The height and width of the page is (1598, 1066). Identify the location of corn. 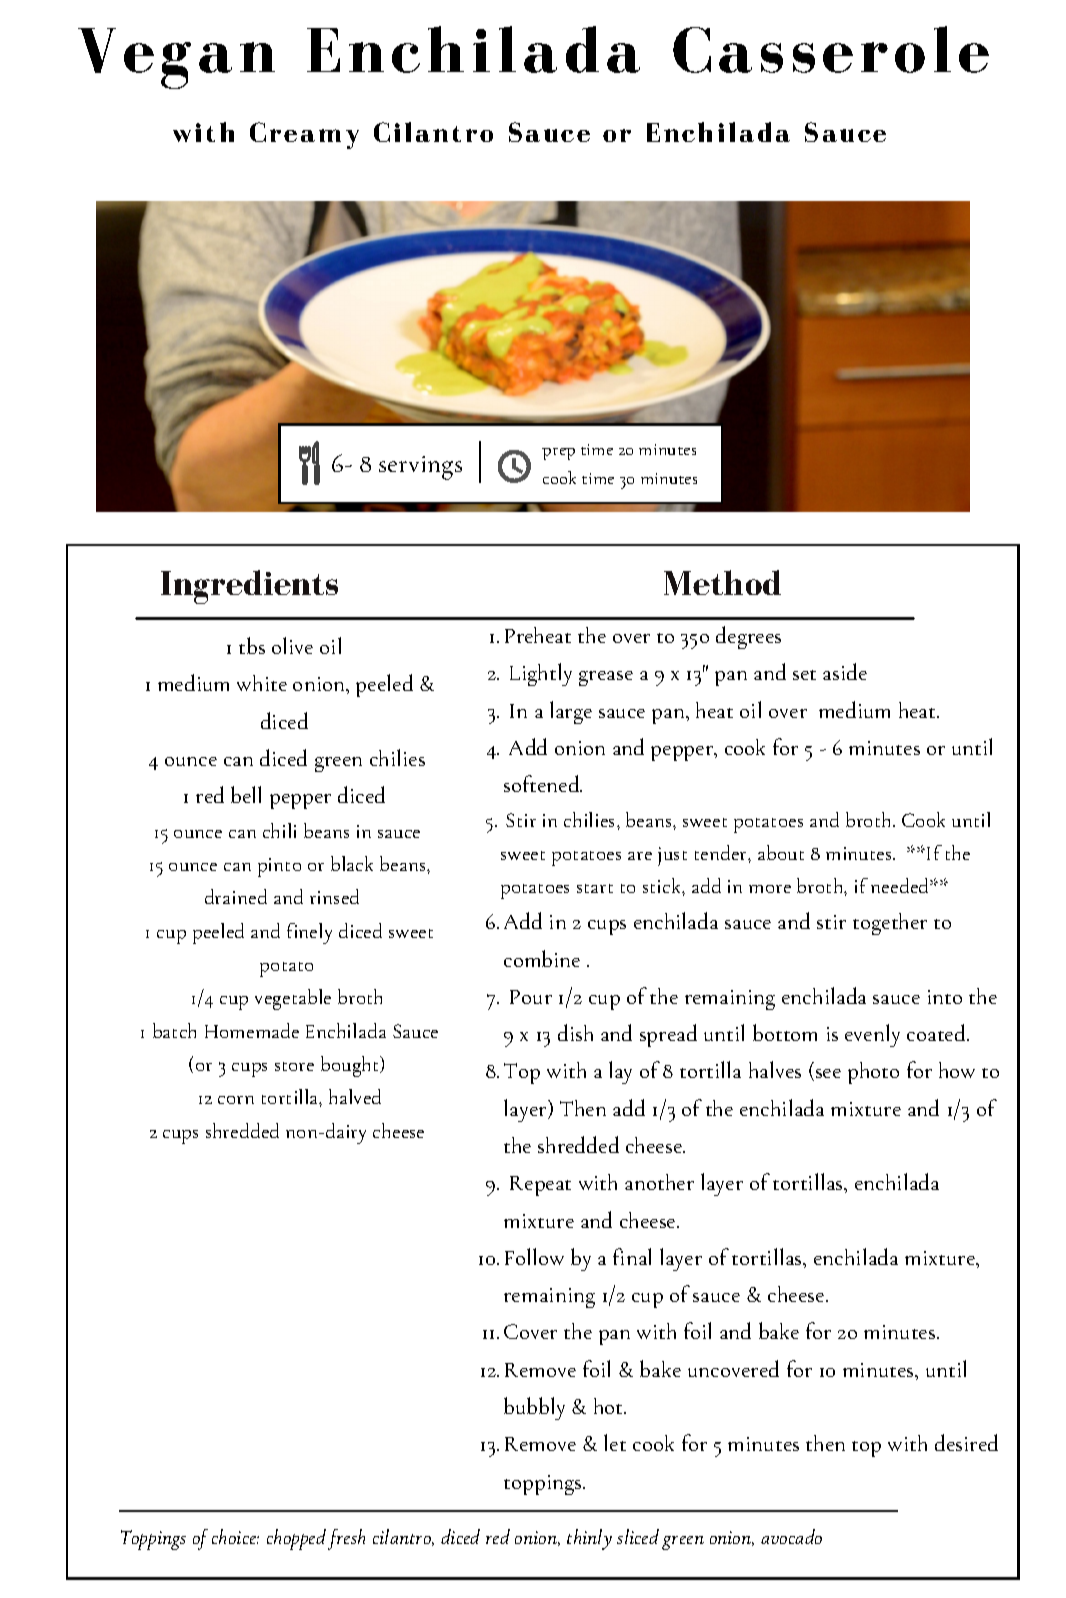
(236, 1100).
